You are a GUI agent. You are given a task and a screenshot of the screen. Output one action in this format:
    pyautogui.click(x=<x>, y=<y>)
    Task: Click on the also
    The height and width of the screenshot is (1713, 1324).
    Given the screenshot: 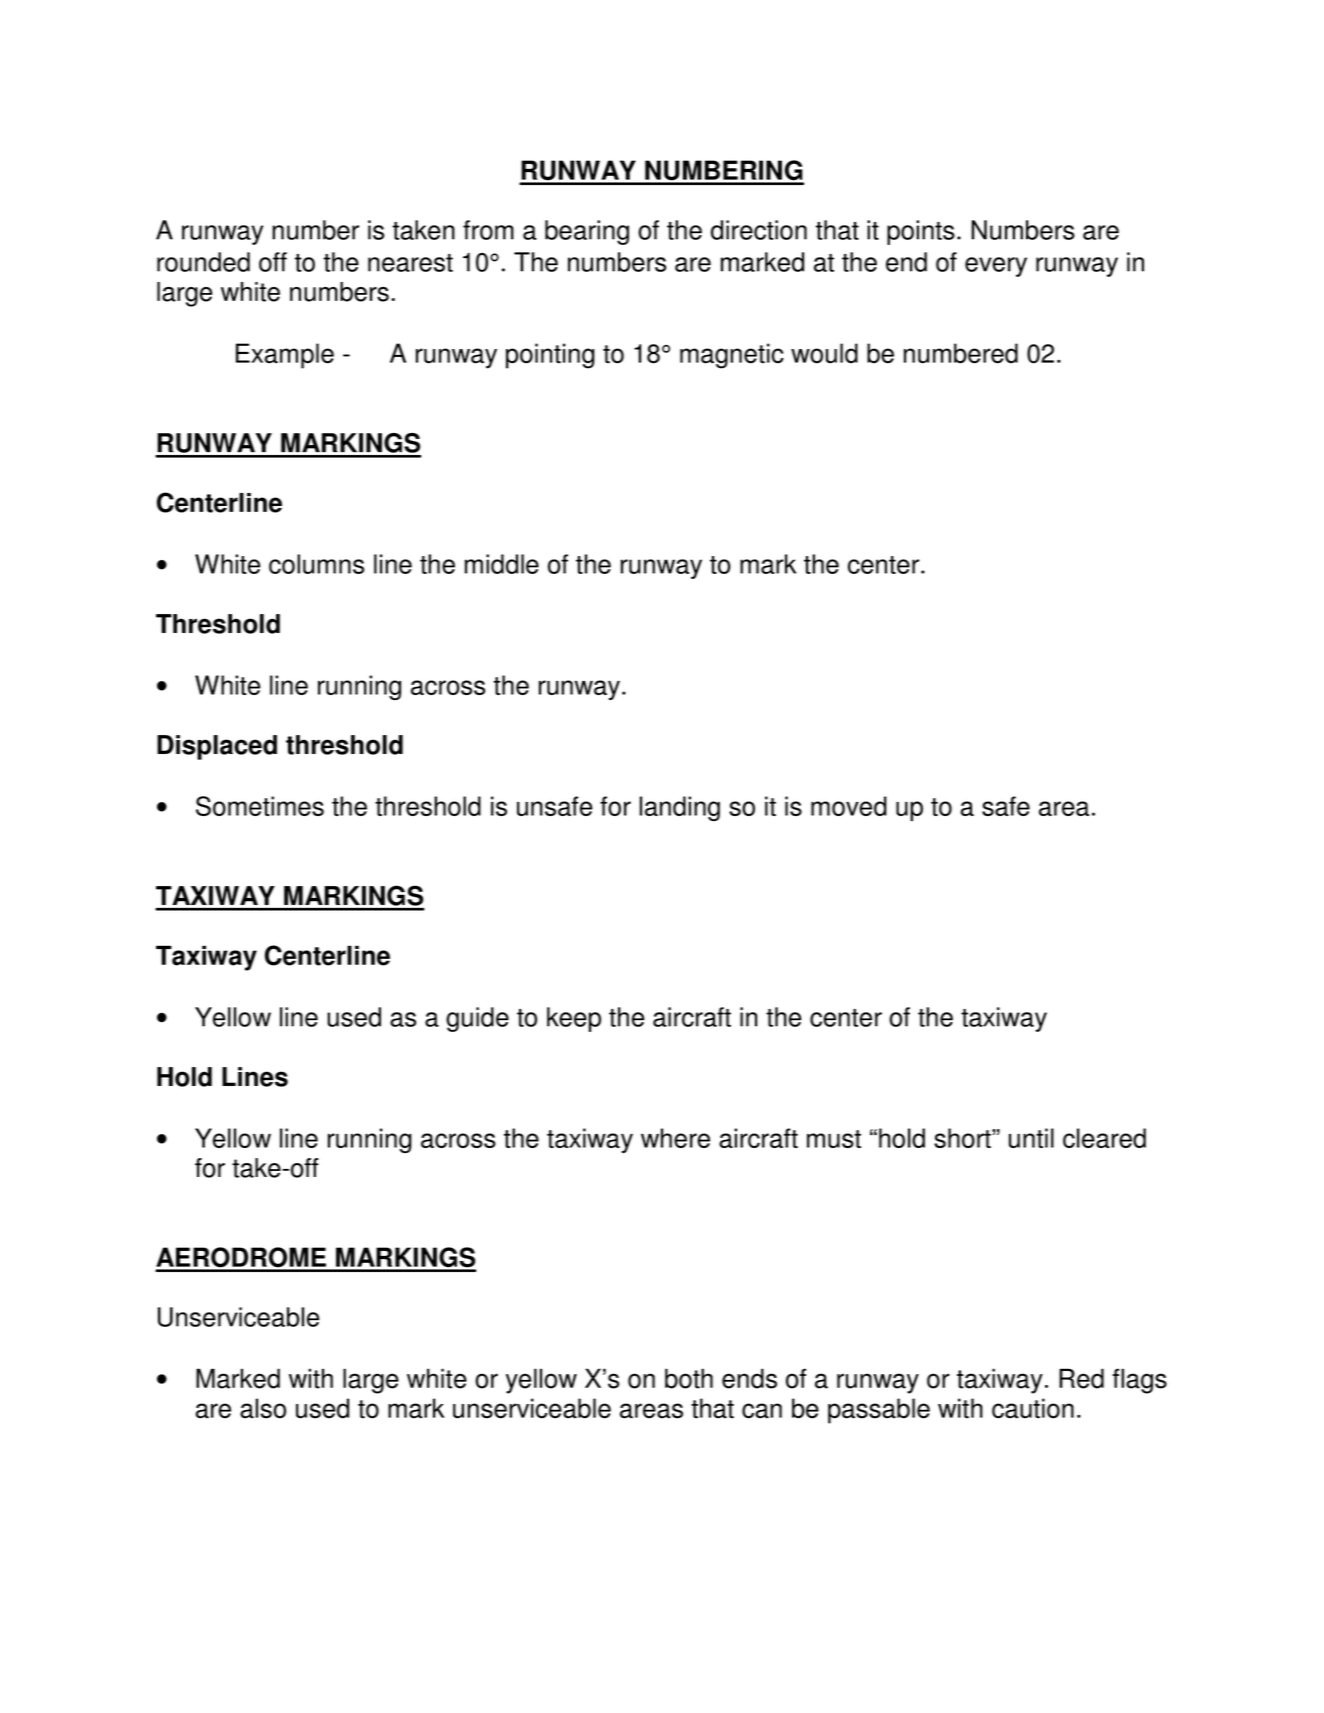 What is the action you would take?
    pyautogui.click(x=263, y=1408)
